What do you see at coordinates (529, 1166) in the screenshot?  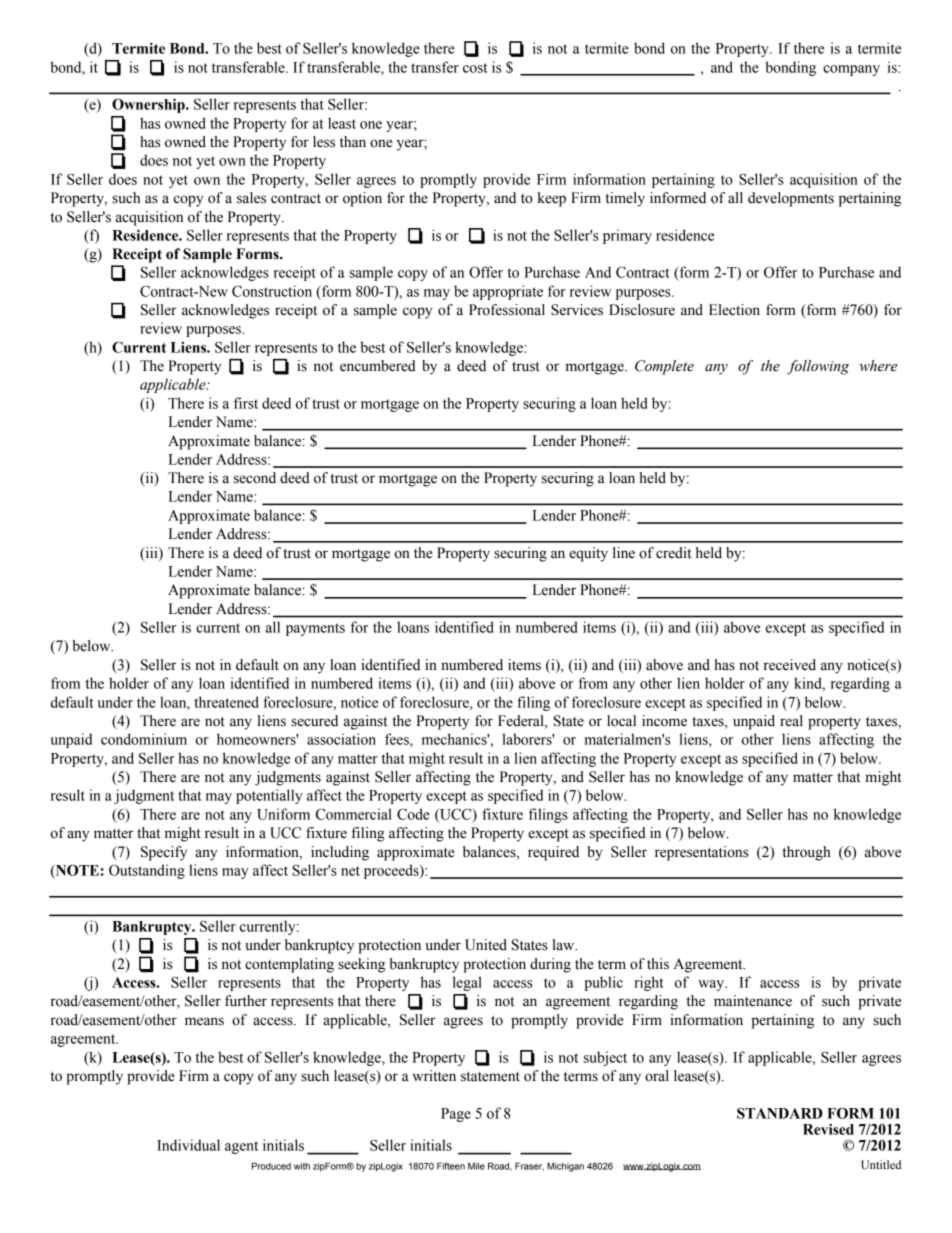 I see `Fraser` at bounding box center [529, 1166].
